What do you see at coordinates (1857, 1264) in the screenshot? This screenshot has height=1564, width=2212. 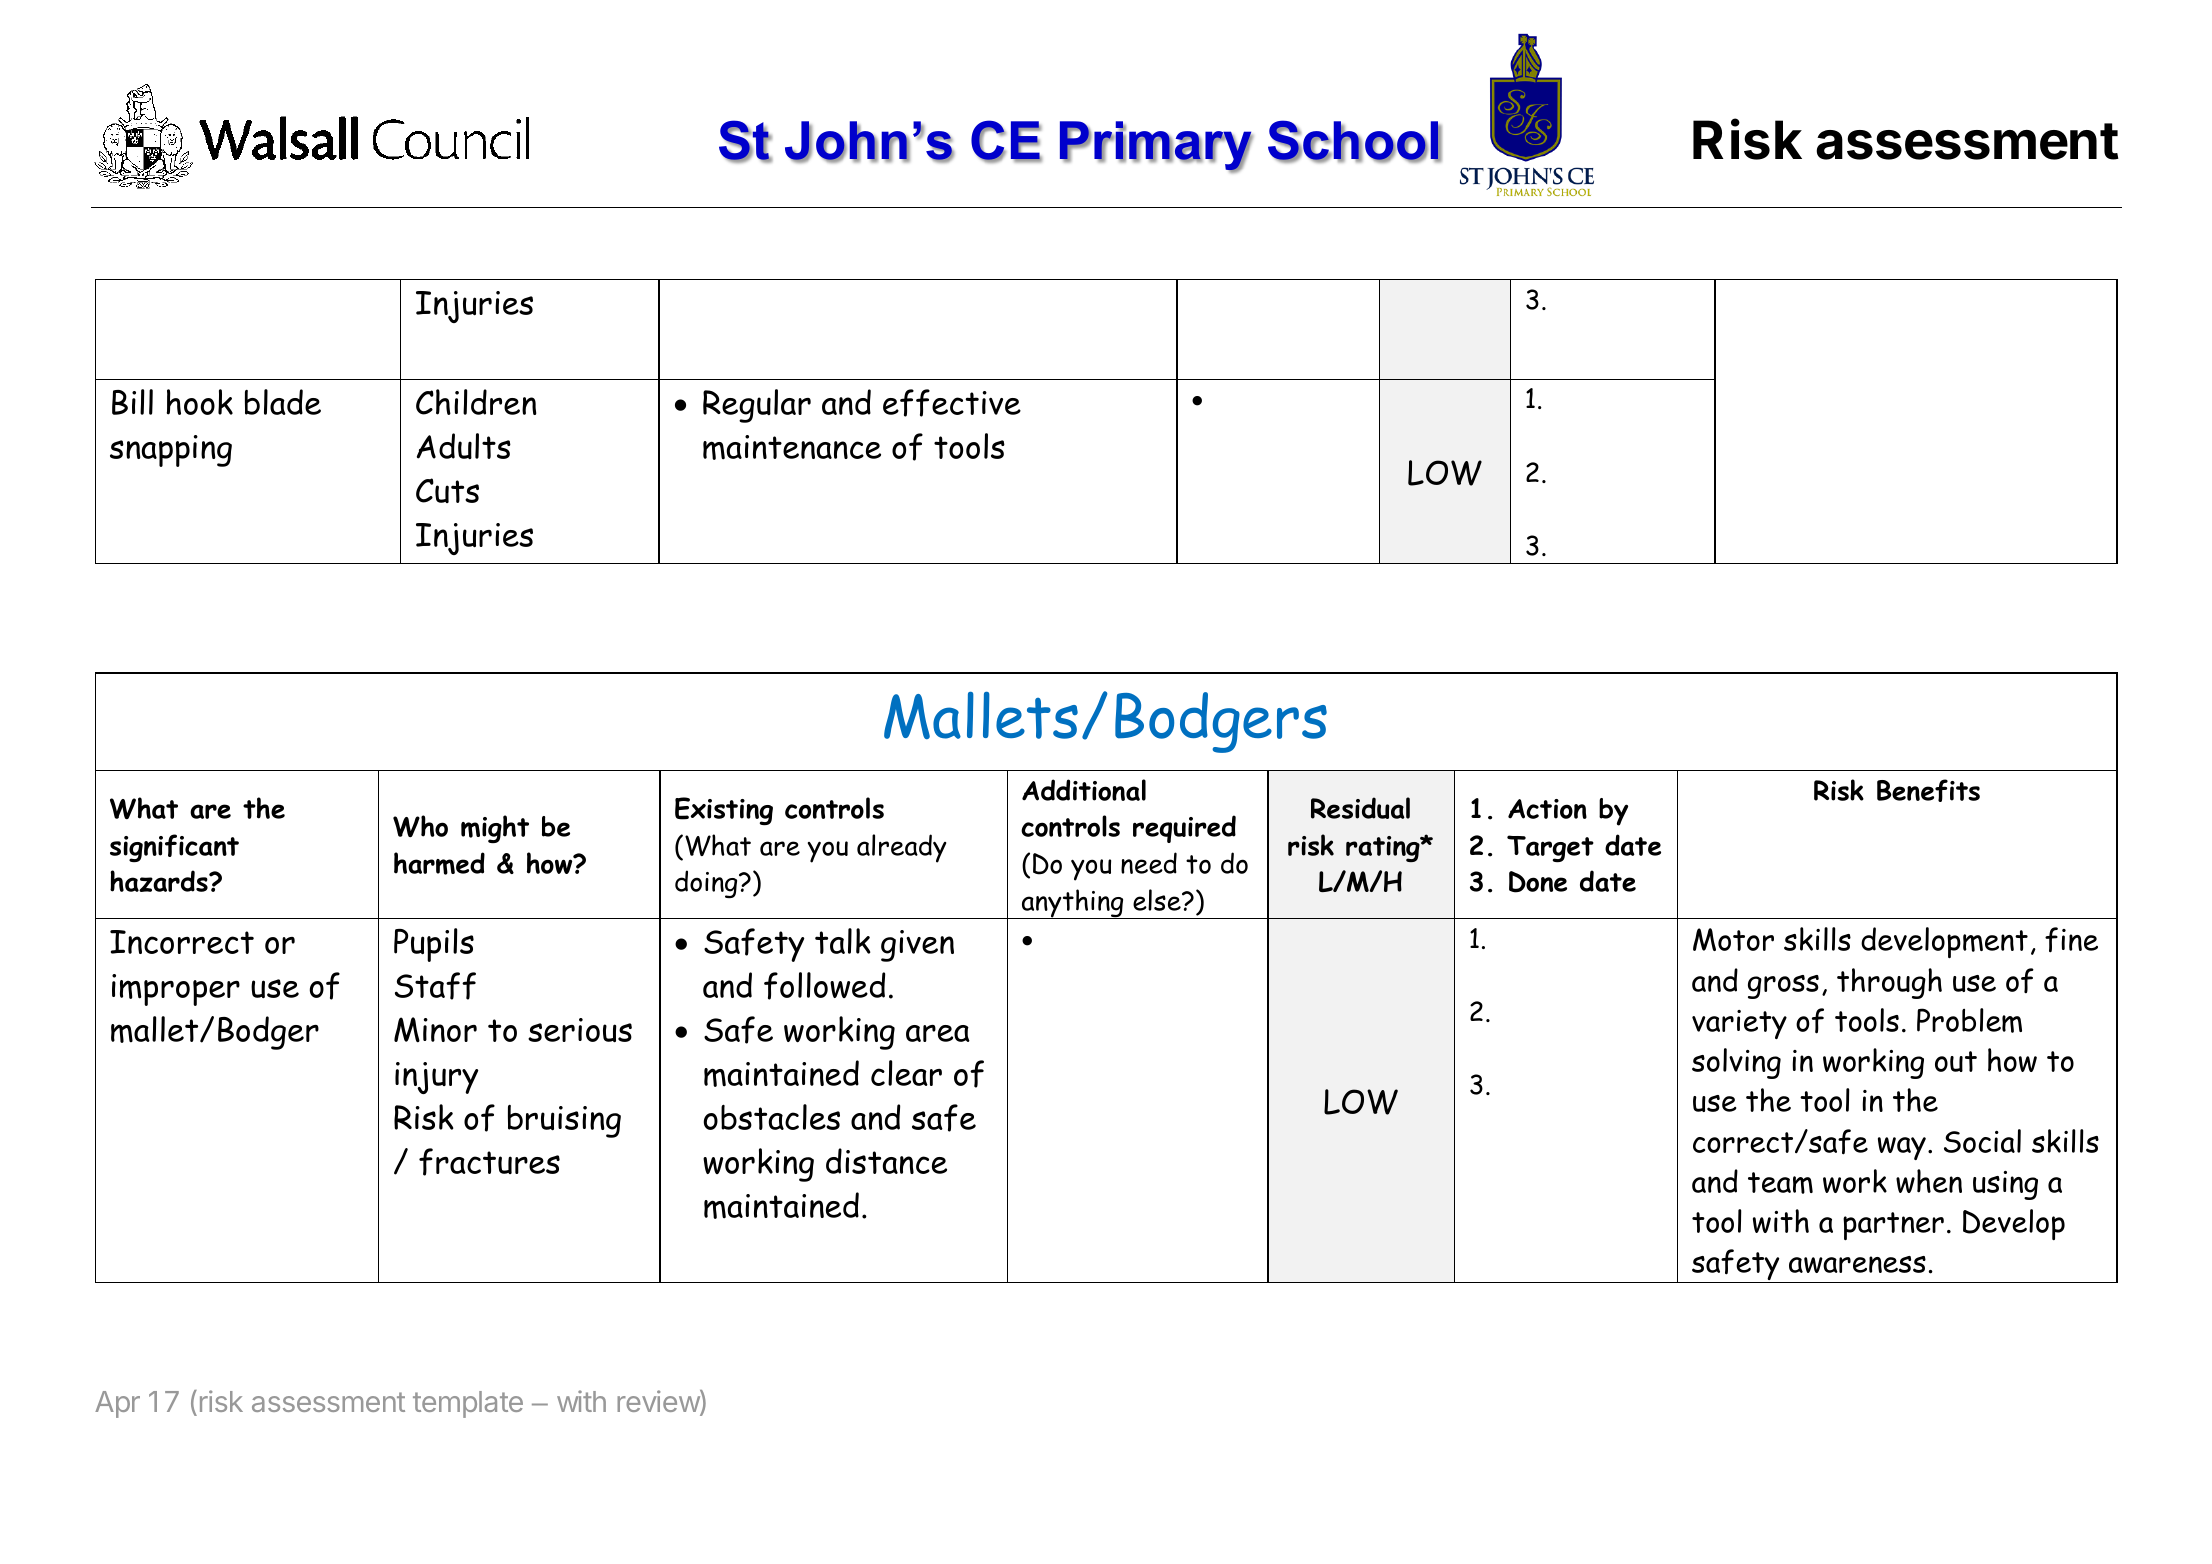 I see `awareness` at bounding box center [1857, 1264].
